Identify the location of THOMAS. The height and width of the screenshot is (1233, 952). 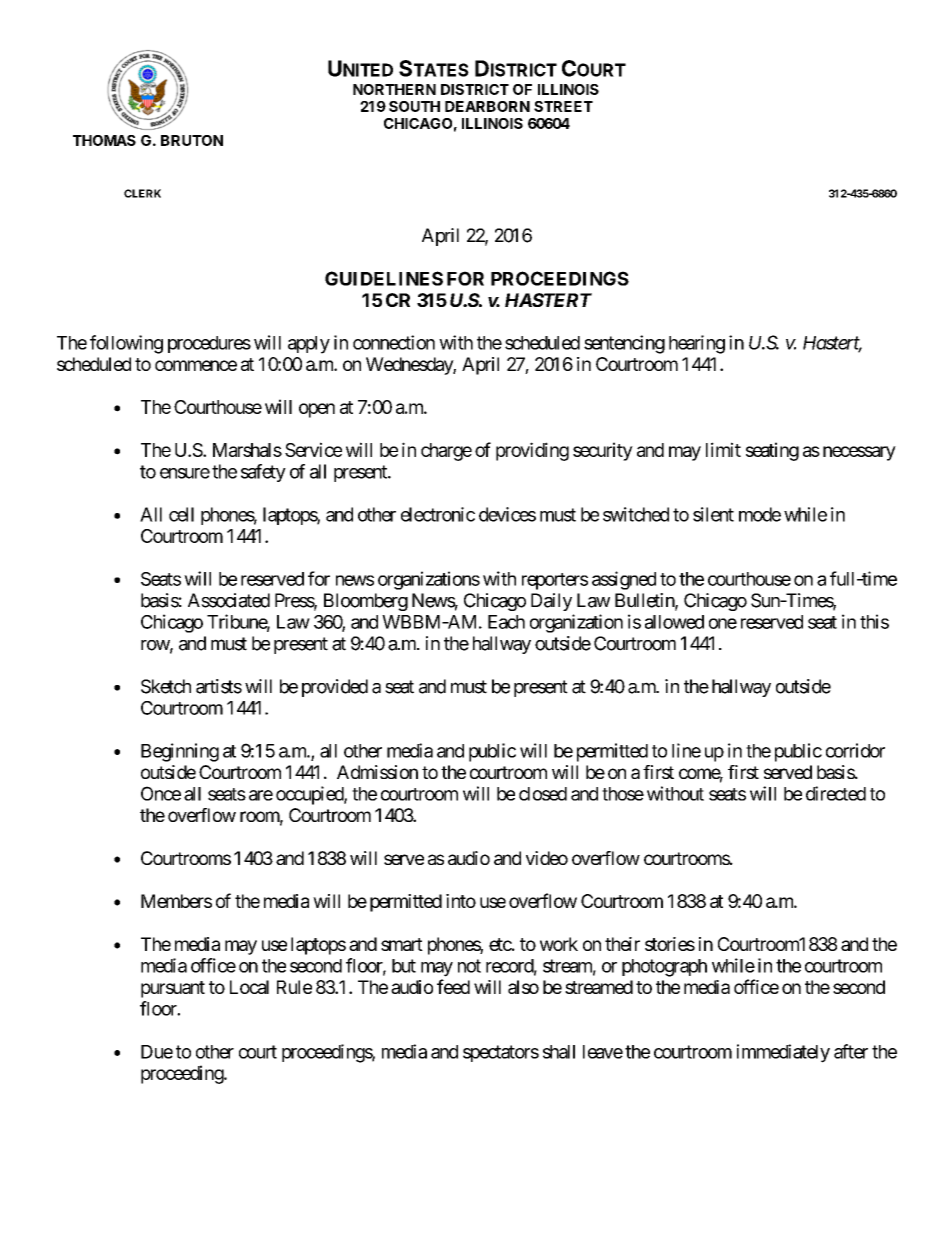
(104, 140).
